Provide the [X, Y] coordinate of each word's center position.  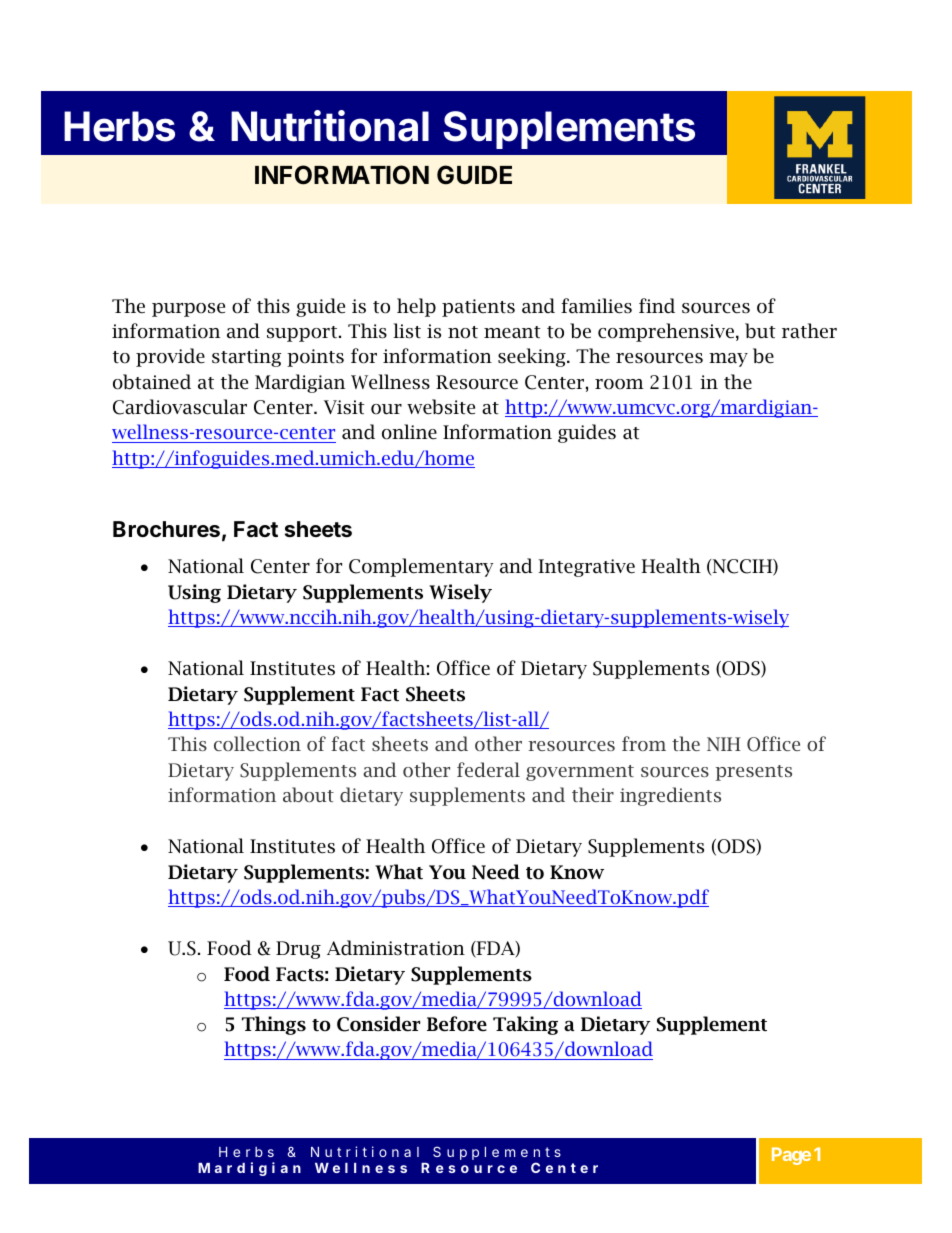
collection [257, 743]
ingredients [670, 796]
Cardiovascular [180, 407]
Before [457, 1024]
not [463, 332]
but [760, 331]
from [644, 743]
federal [488, 769]
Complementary [421, 567]
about [308, 794]
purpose [188, 310]
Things [274, 1025]
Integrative [586, 568]
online [409, 432]
